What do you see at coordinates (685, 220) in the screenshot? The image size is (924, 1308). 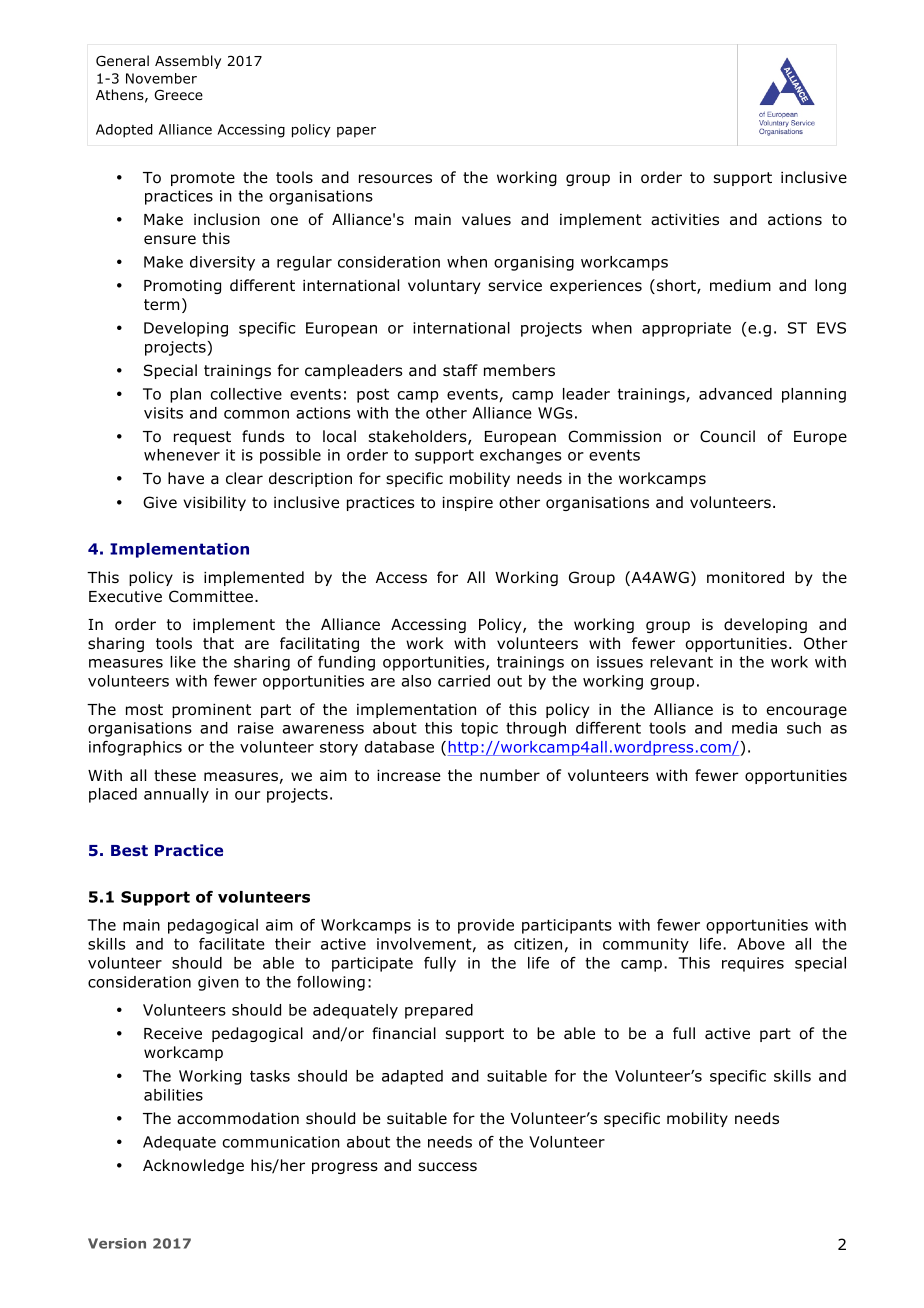 I see `activities` at bounding box center [685, 220].
